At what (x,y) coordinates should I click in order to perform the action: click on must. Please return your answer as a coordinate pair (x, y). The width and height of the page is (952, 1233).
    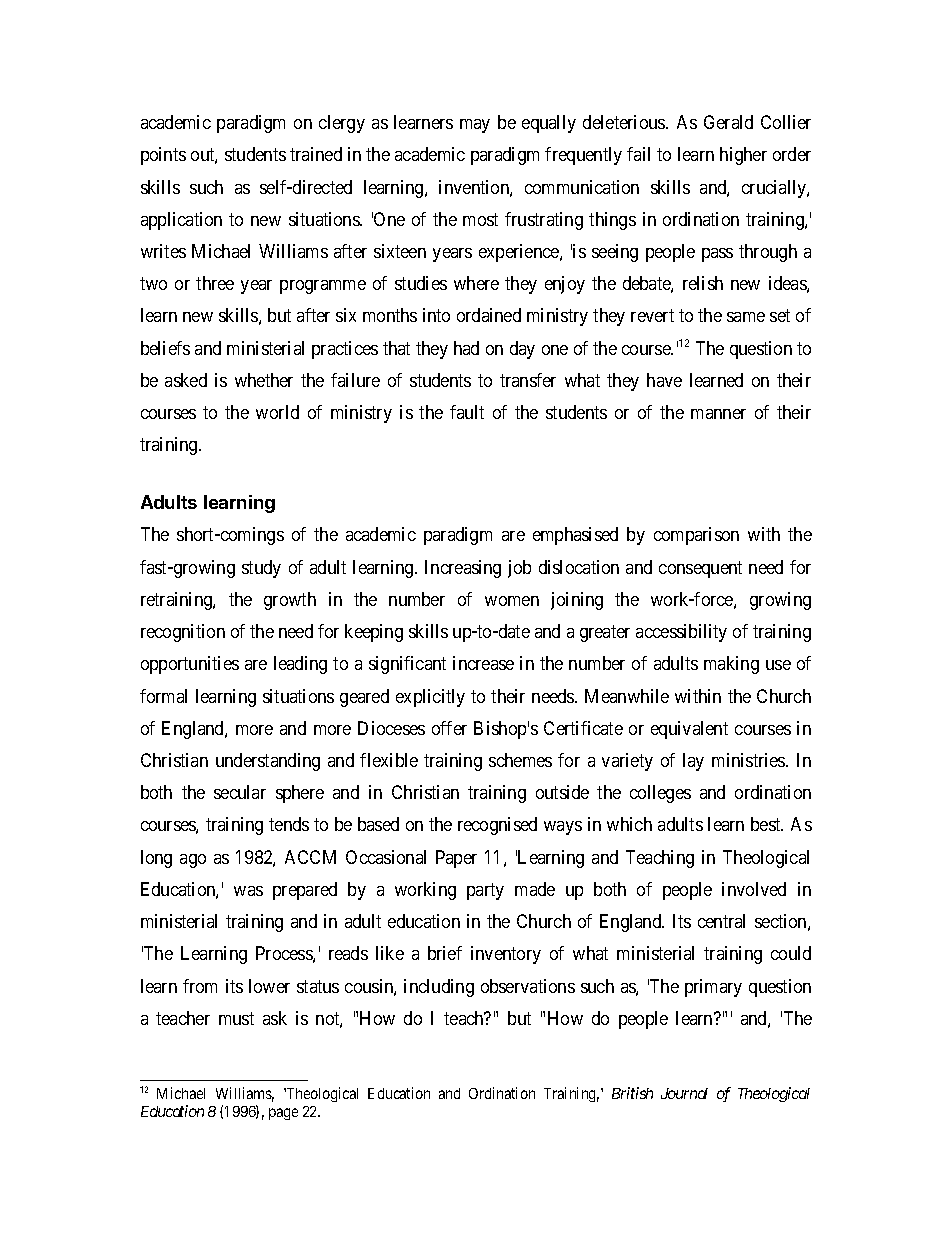
    Looking at the image, I should click on (236, 1018).
